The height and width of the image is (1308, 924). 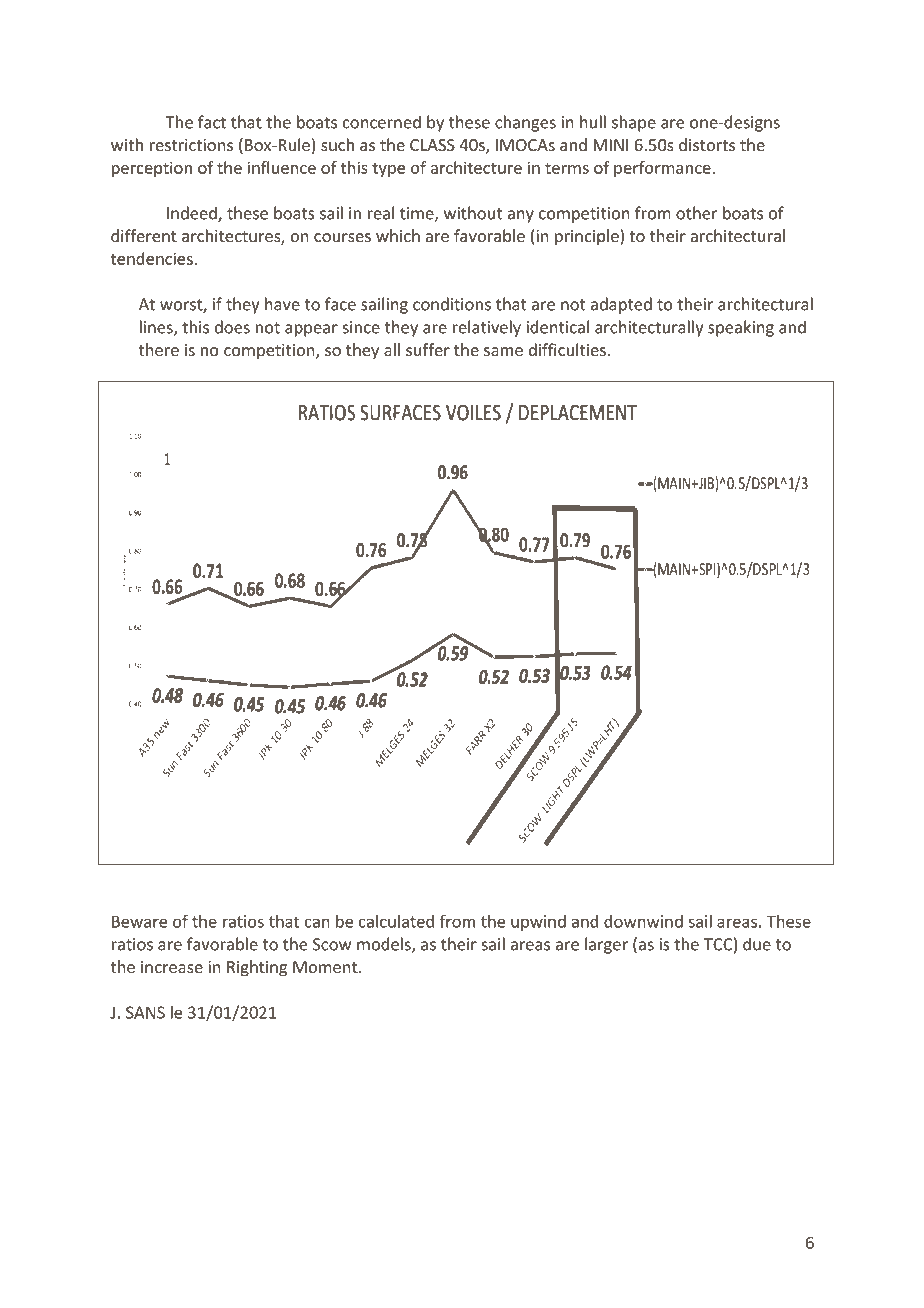 I want to click on restrictions, so click(x=191, y=145).
